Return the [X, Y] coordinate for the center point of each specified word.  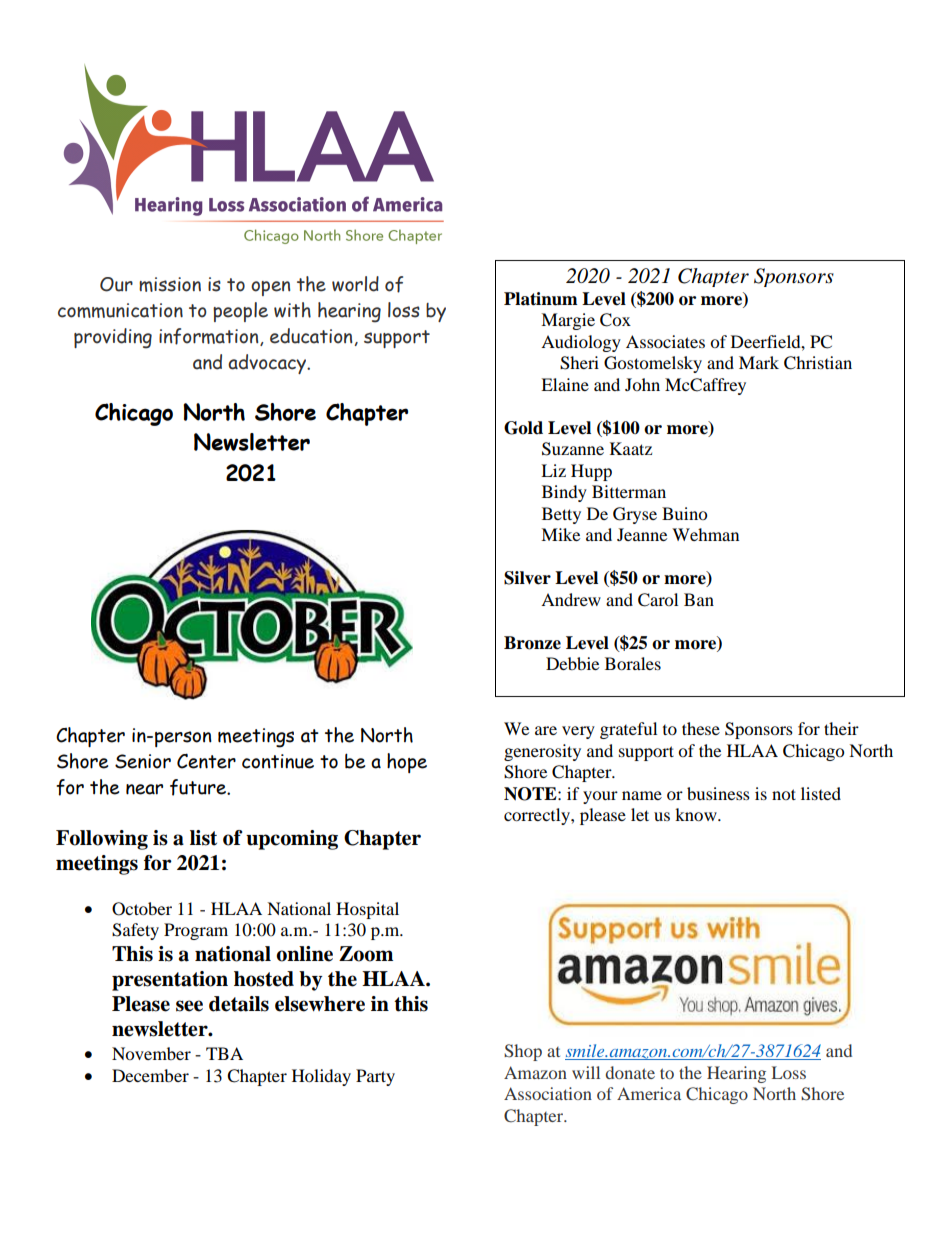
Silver [527, 578]
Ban [699, 599]
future [199, 787]
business [718, 793]
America [649, 1093]
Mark [759, 362]
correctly [538, 816]
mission [170, 284]
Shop [523, 1052]
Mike [560, 534]
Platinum [541, 299]
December [150, 1075]
